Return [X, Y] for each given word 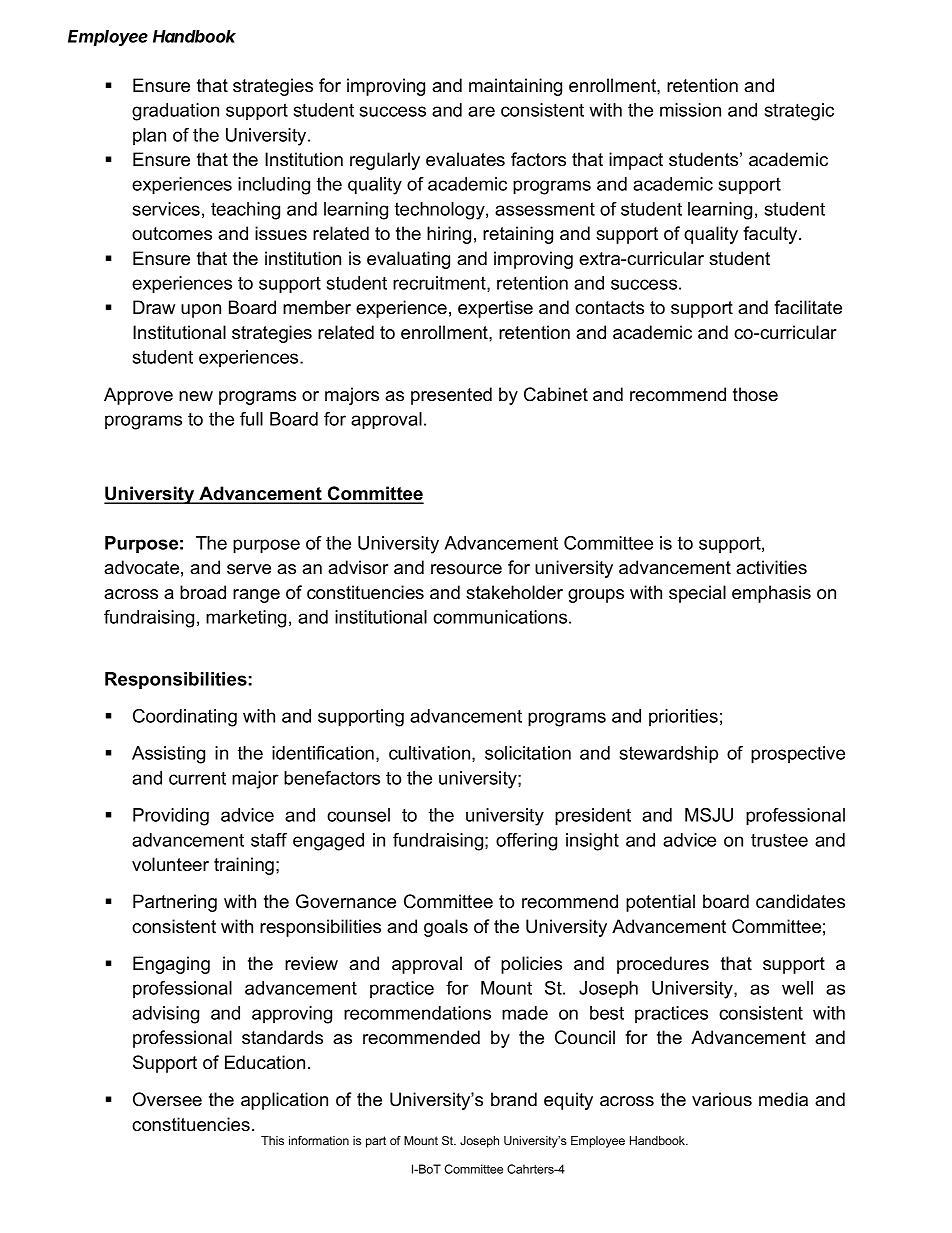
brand [514, 1099]
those [755, 394]
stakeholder [514, 592]
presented [451, 396]
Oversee [167, 1099]
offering [526, 842]
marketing [246, 619]
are [481, 111]
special [697, 594]
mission [690, 110]
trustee [779, 840]
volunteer [170, 864]
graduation [175, 112]
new [196, 396]
